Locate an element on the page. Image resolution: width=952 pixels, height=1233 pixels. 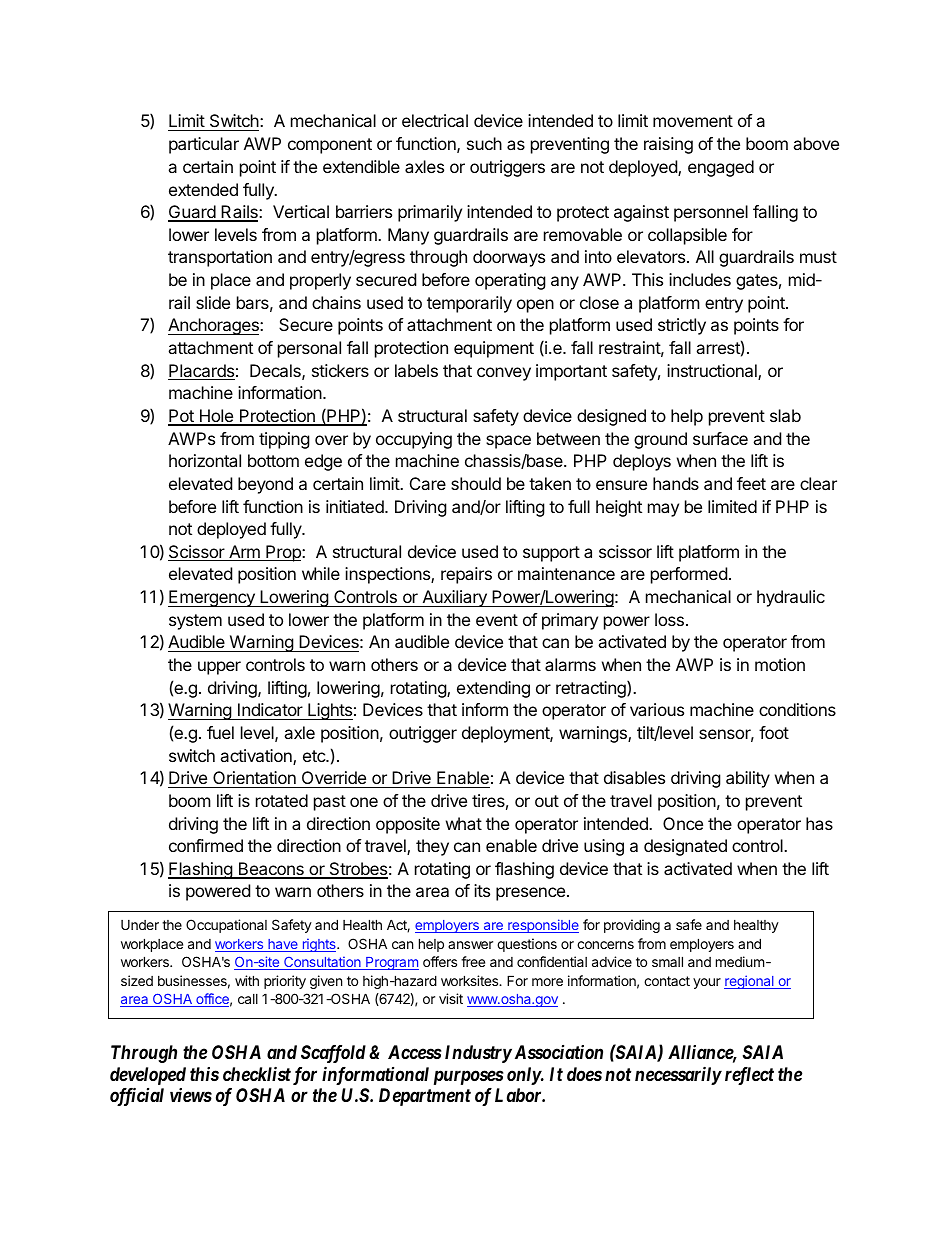
particular is located at coordinates (204, 145).
